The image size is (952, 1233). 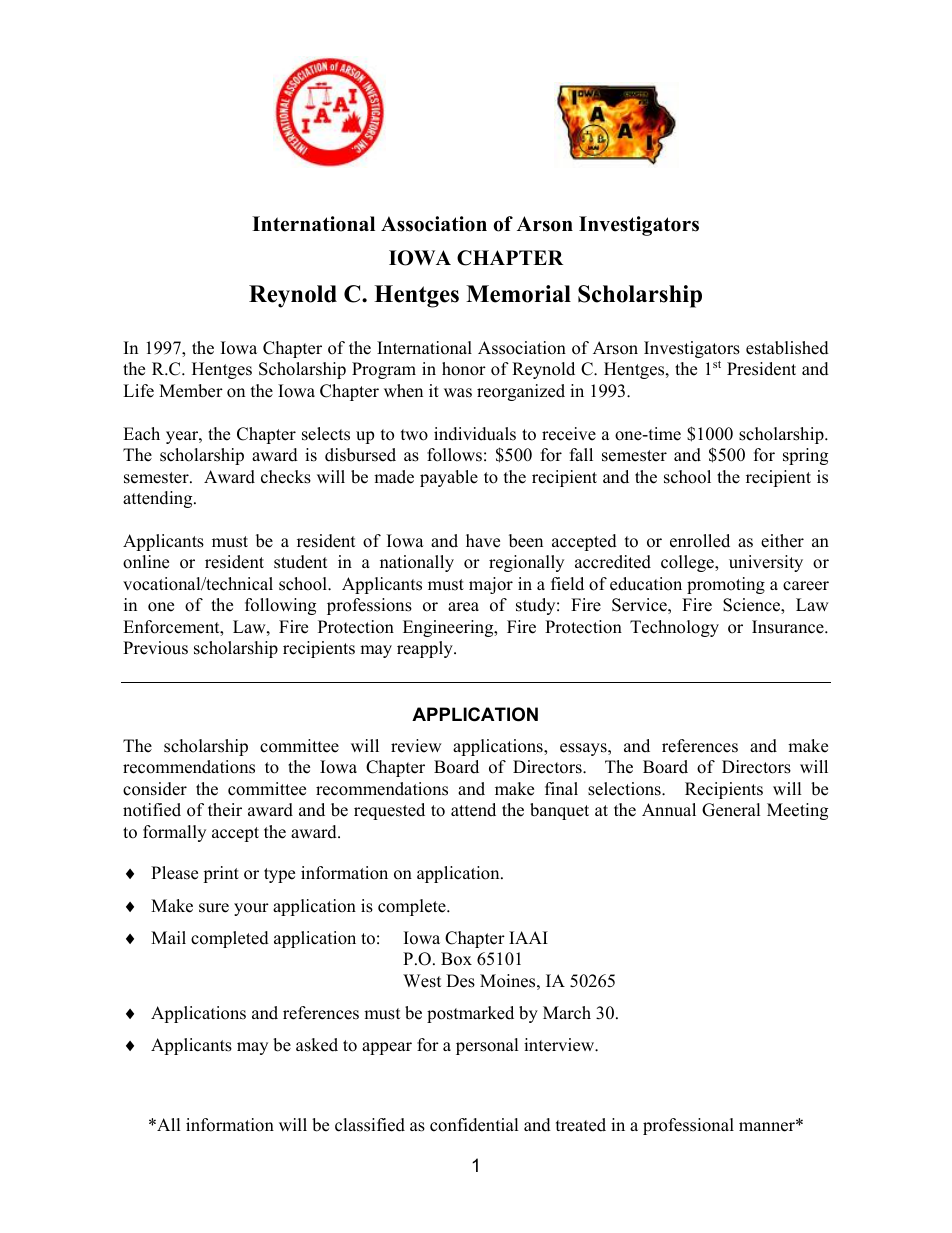 I want to click on Memorial, so click(x=518, y=294).
